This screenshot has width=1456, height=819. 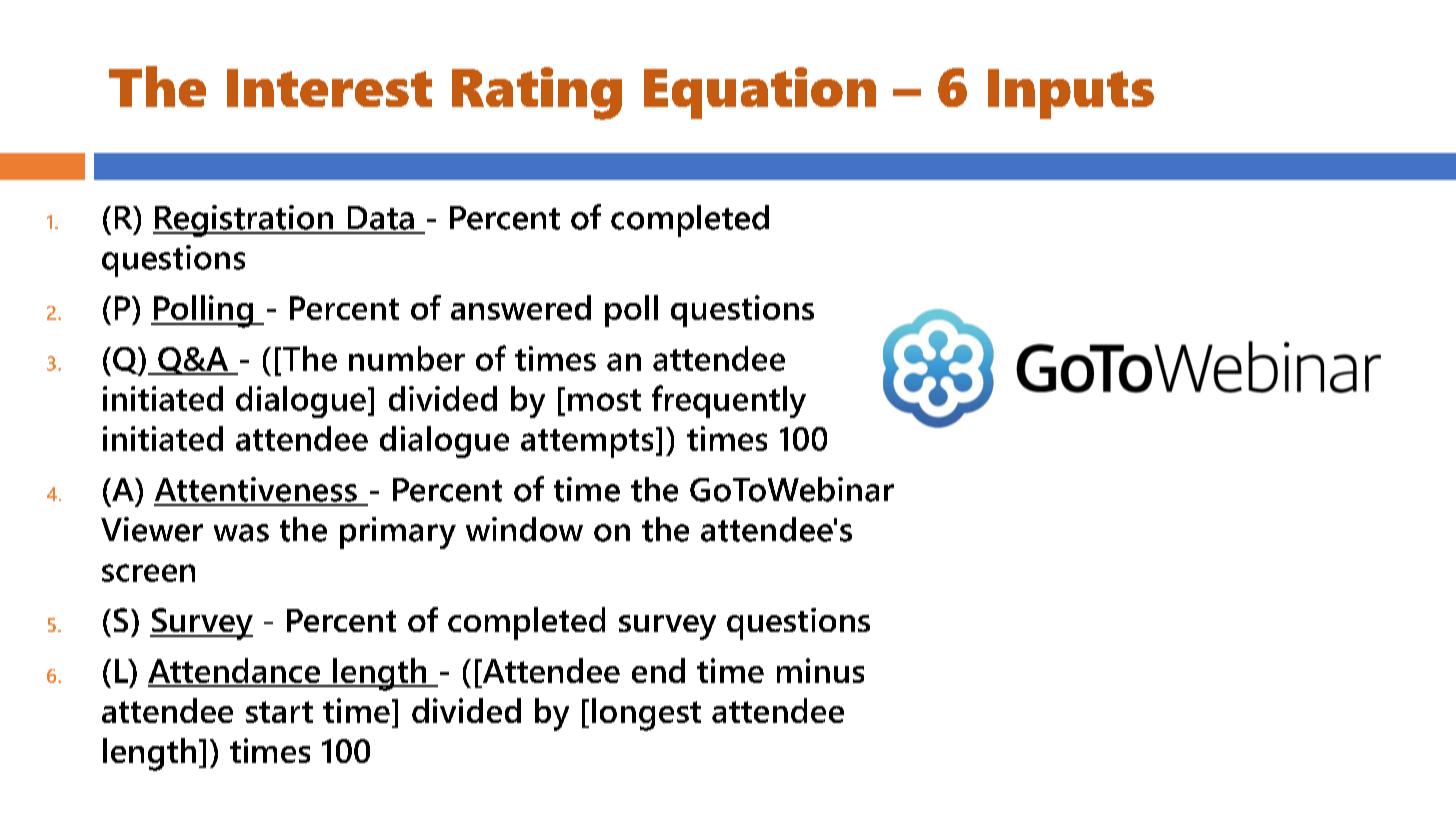 What do you see at coordinates (407, 358) in the screenshot?
I see `number` at bounding box center [407, 358].
